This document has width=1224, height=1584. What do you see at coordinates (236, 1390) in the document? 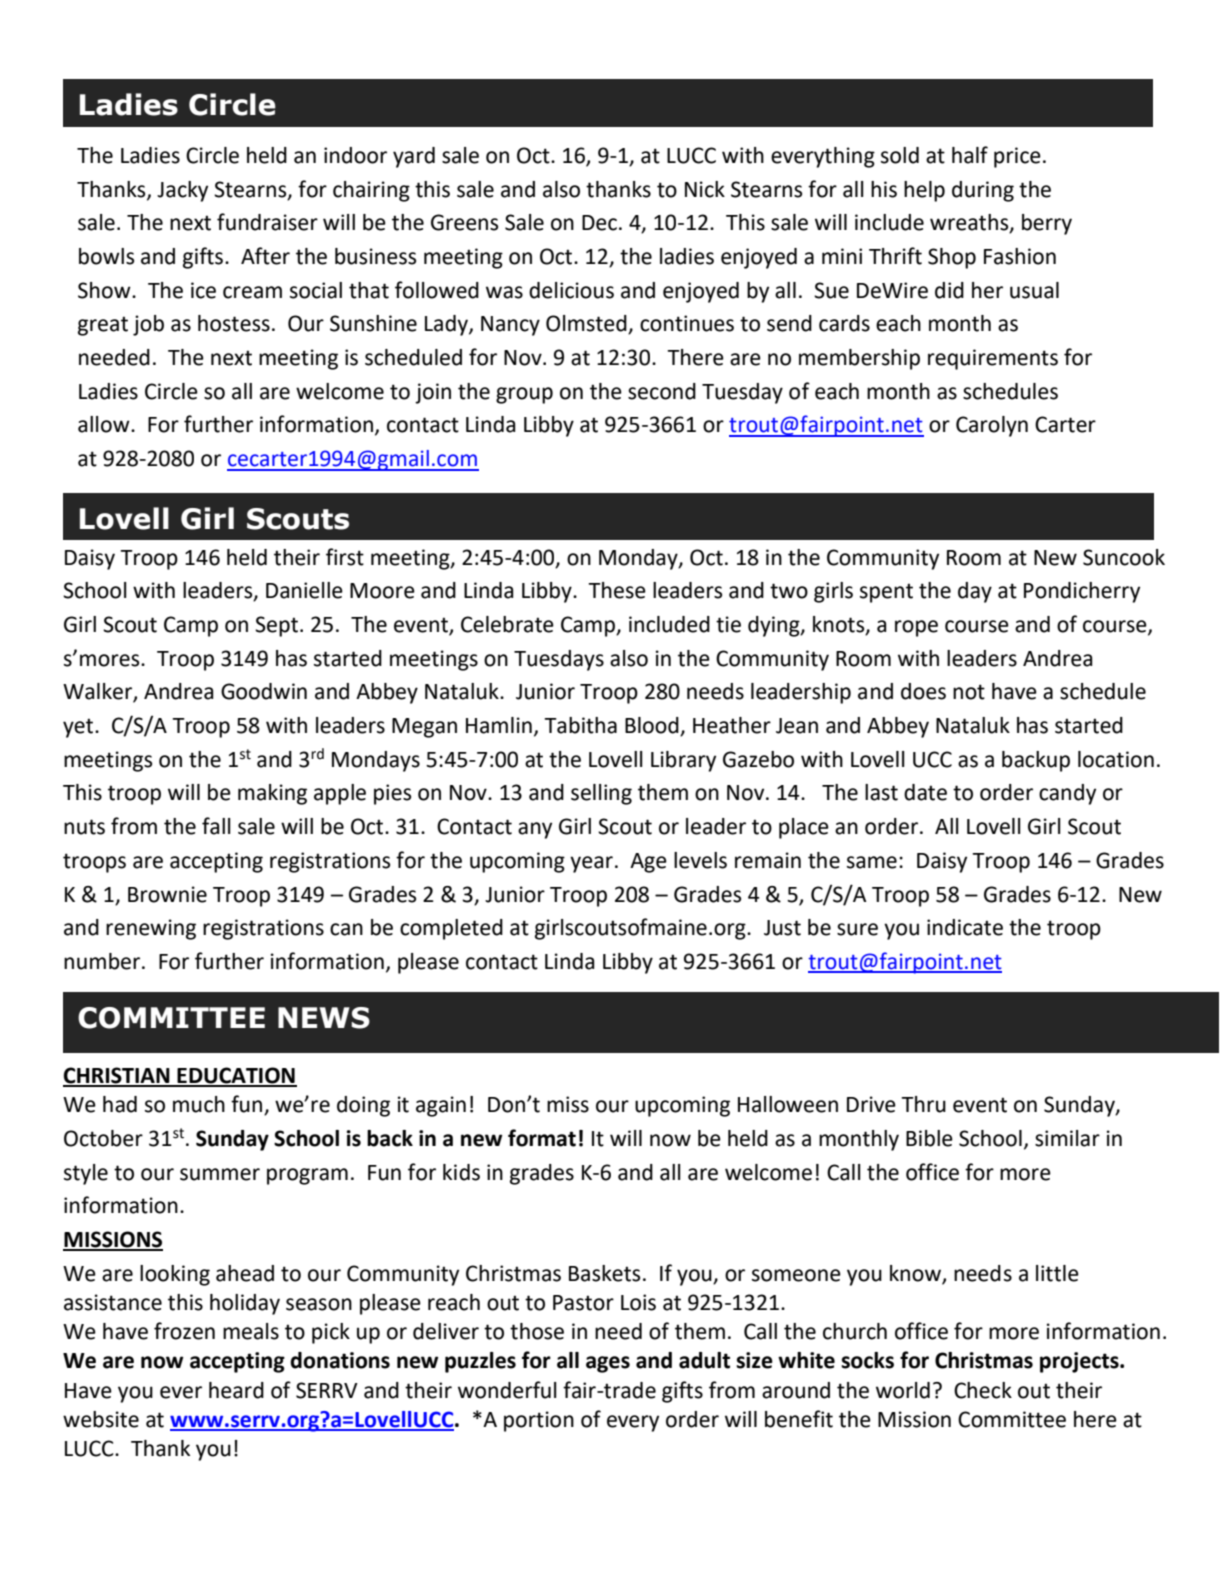
I see `heard` at bounding box center [236, 1390].
